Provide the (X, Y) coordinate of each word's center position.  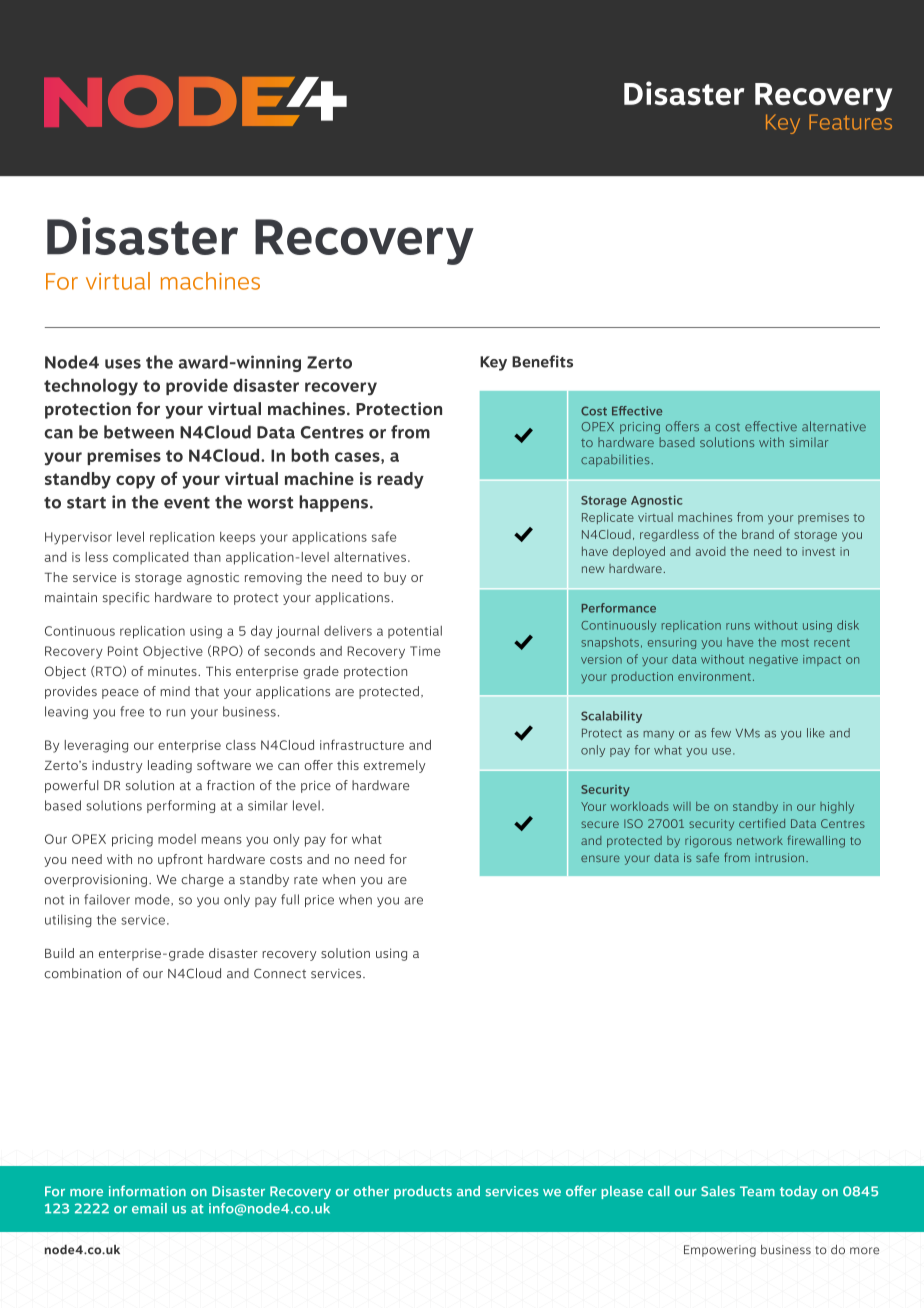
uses (123, 364)
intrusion (781, 857)
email (149, 1208)
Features (850, 122)
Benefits (542, 361)
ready (400, 480)
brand (758, 534)
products (423, 1192)
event (187, 503)
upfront (180, 860)
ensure (600, 858)
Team (757, 1191)
